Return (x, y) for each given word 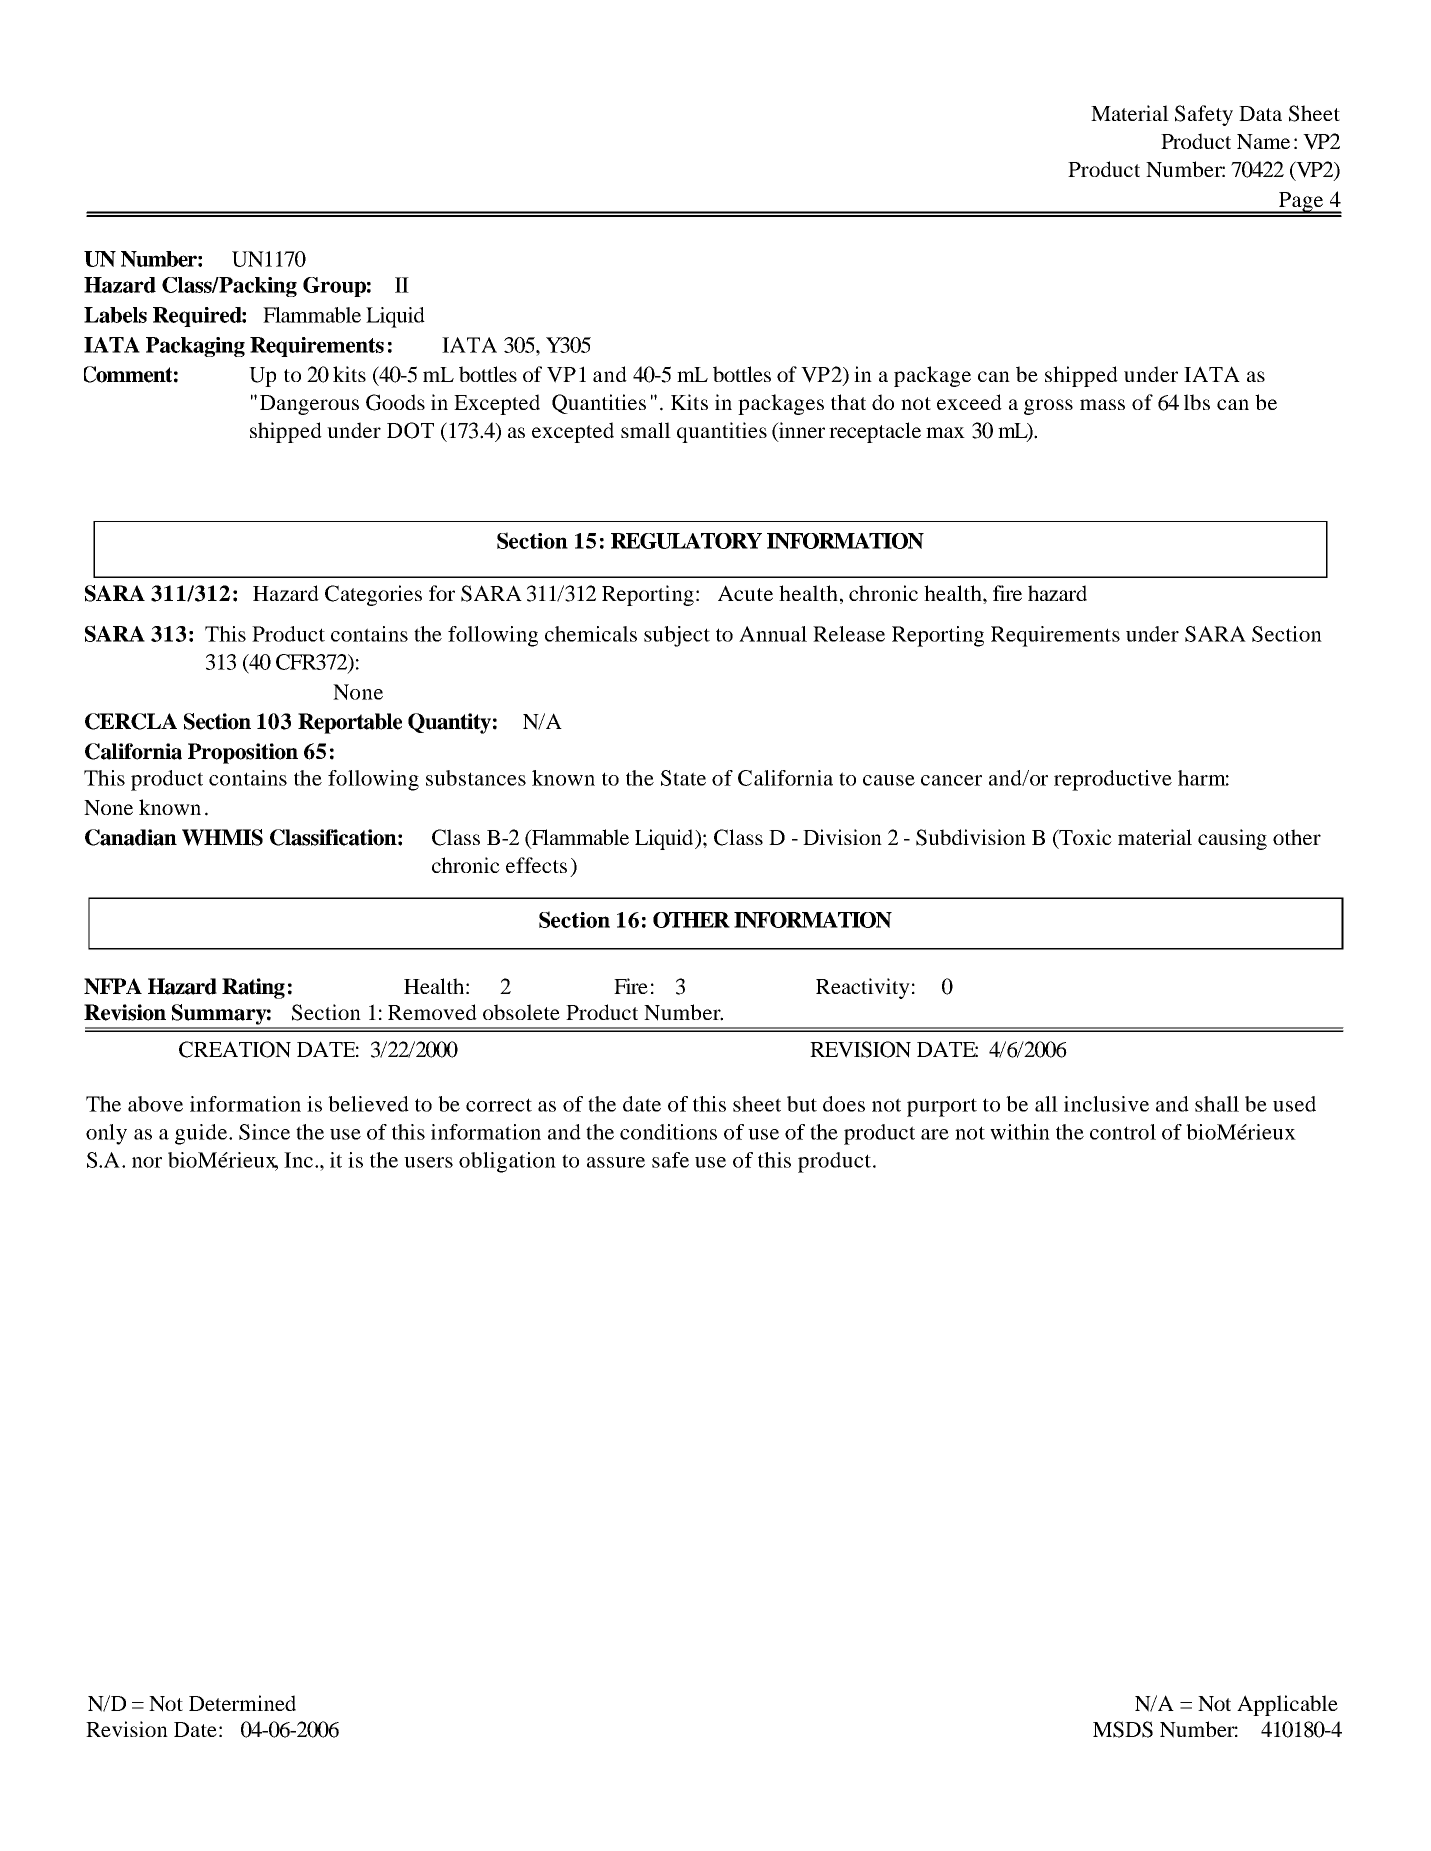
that (848, 402)
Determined (242, 1703)
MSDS (1123, 1729)
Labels (115, 315)
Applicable (1287, 1705)
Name (1263, 142)
